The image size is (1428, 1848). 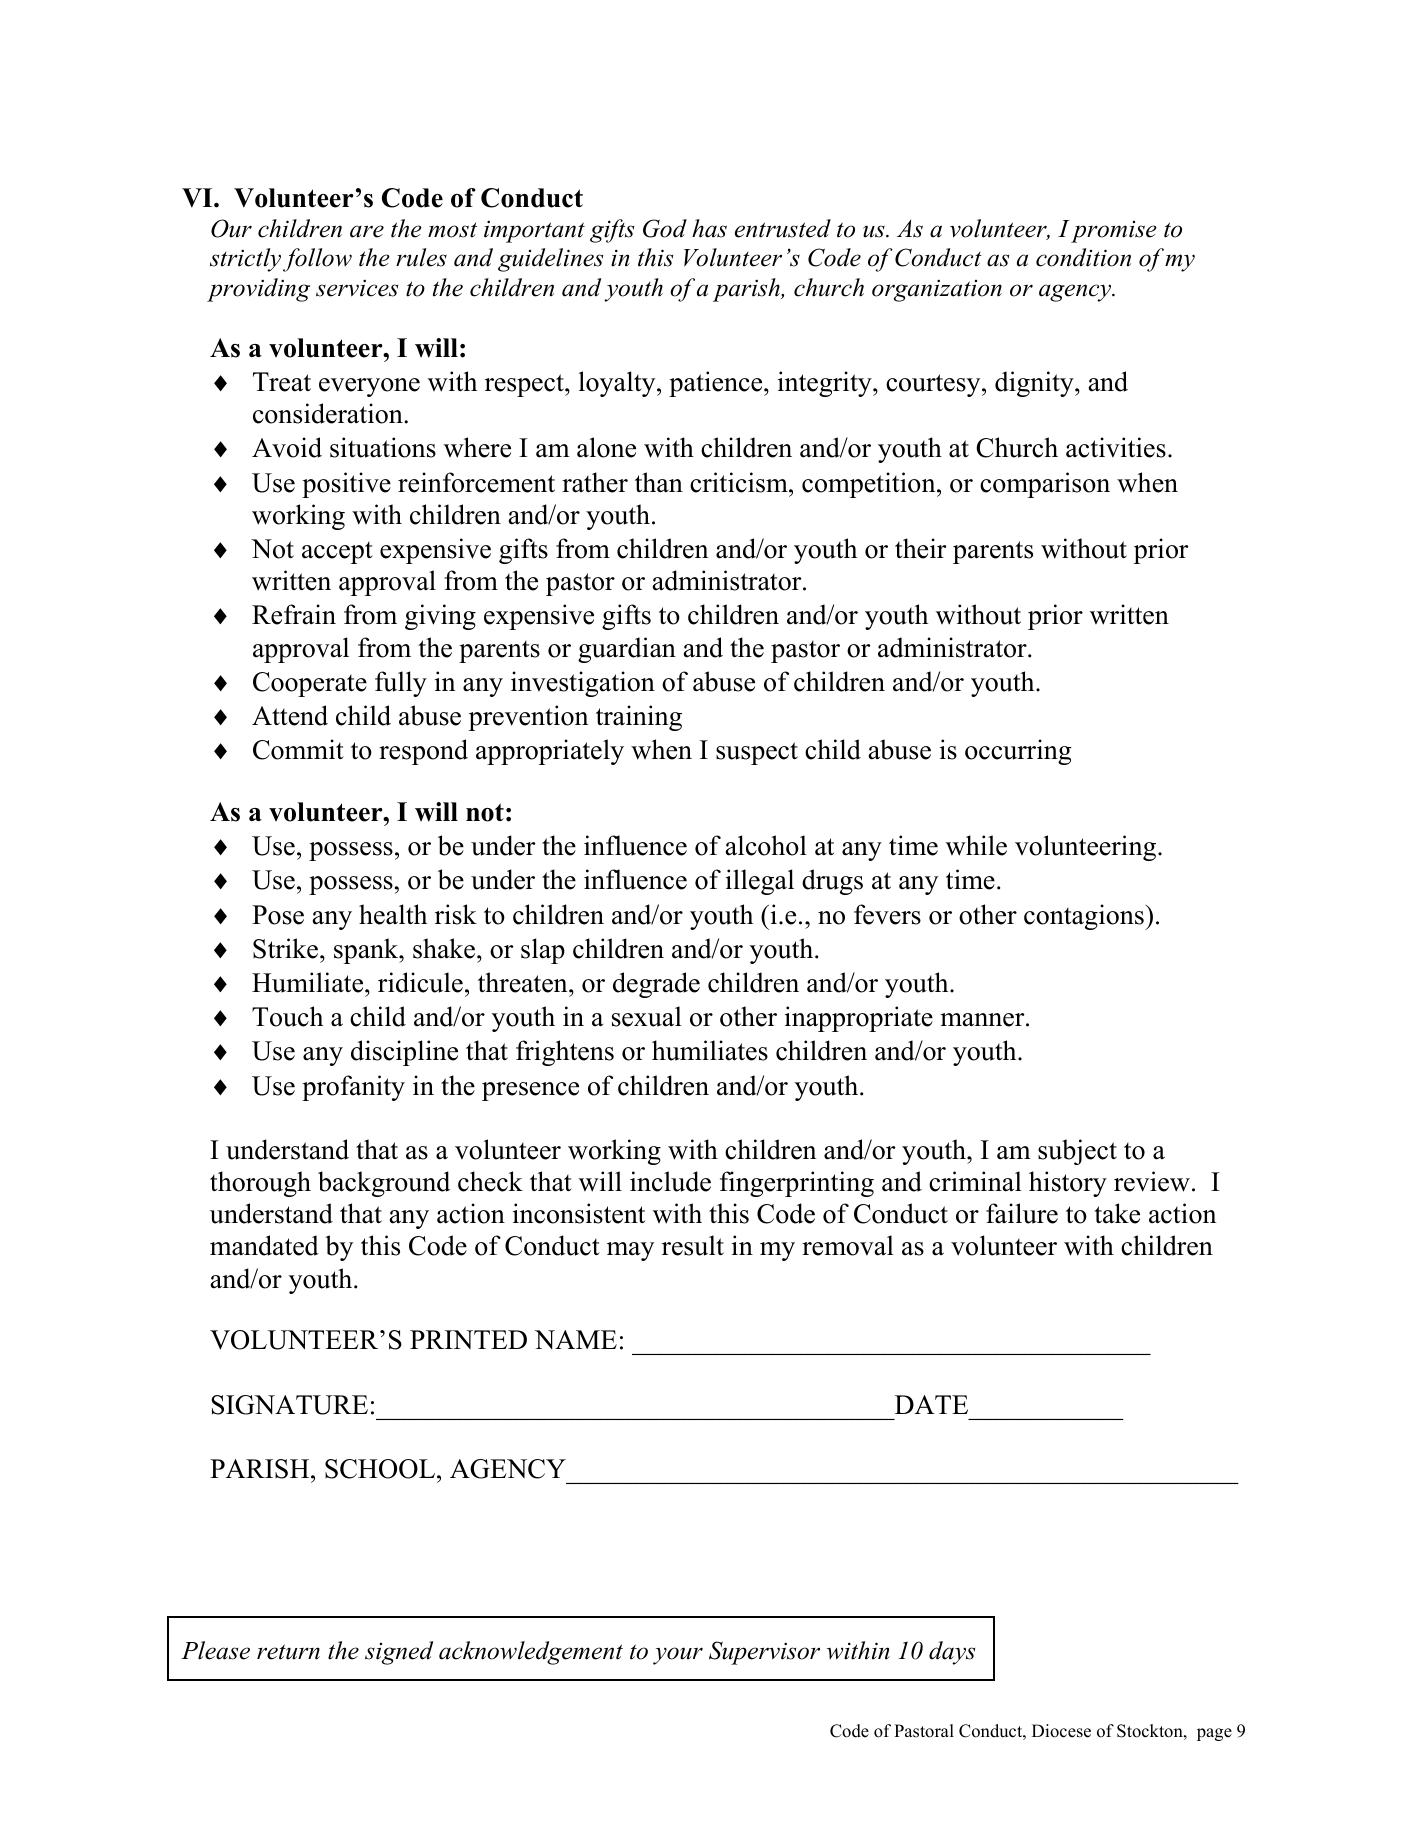 I want to click on occurring, so click(x=1018, y=752).
